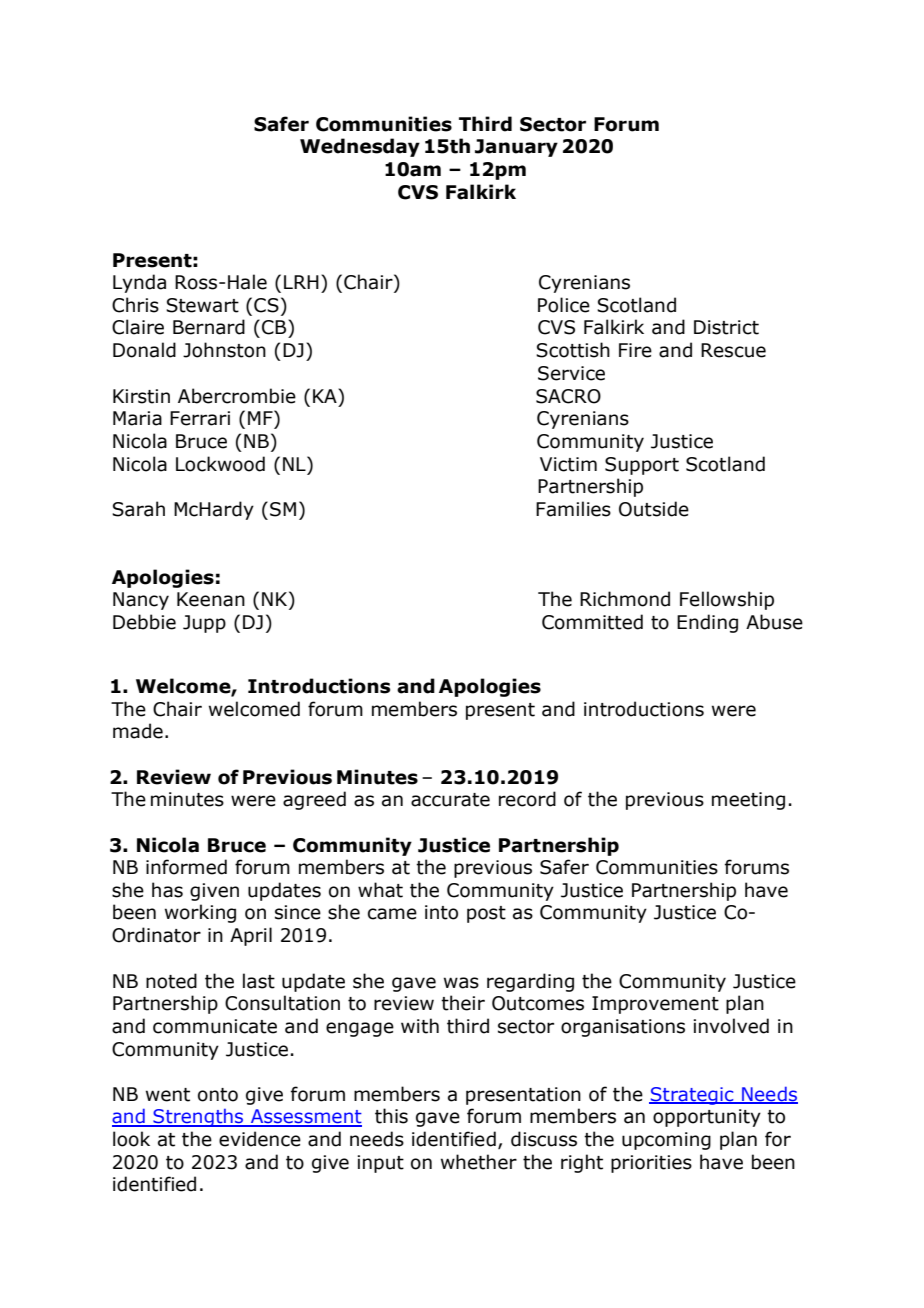 The height and width of the document is (1308, 924). Describe the element at coordinates (204, 624) in the document. I see `Jupp` at that location.
